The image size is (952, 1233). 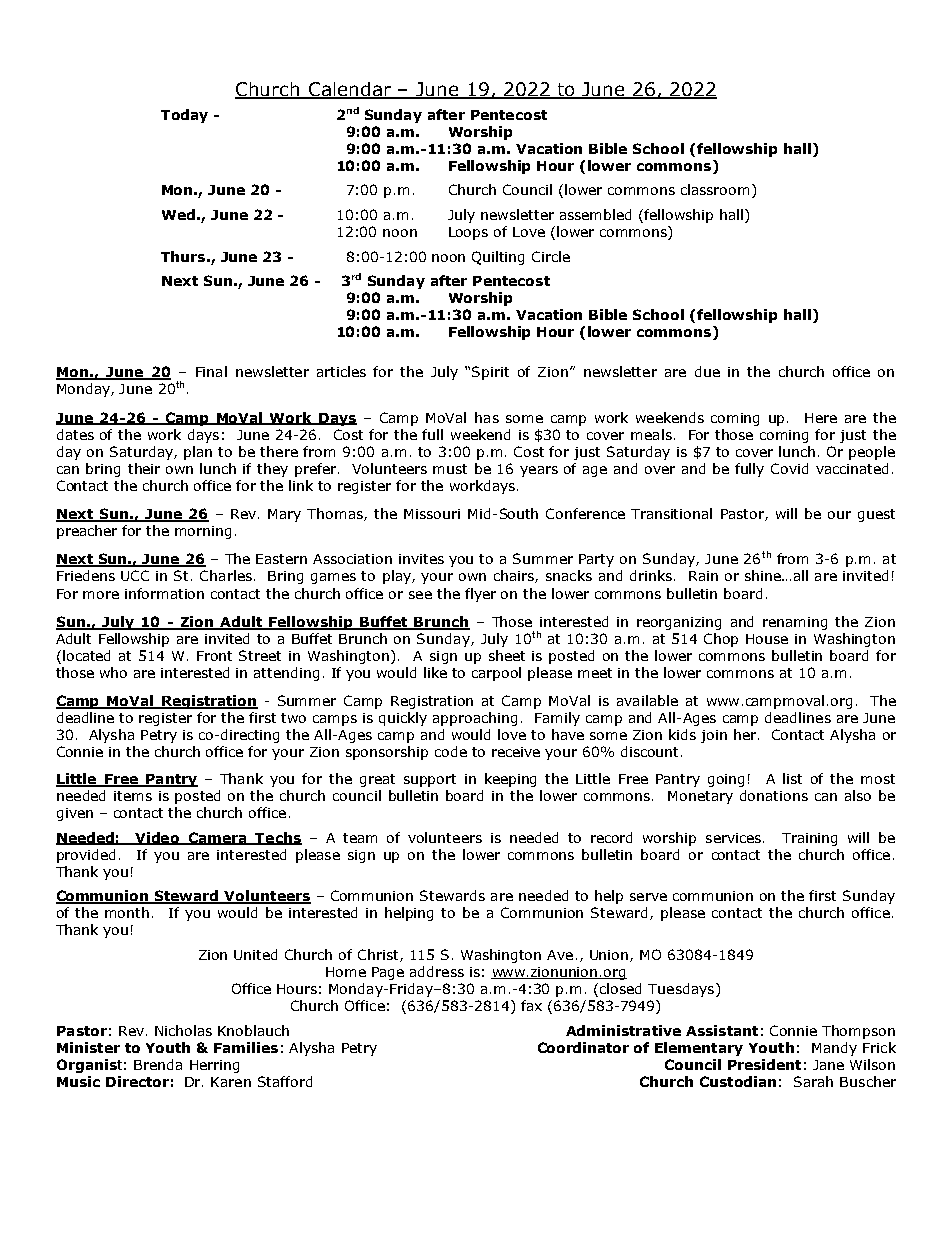 I want to click on classroom, so click(x=715, y=189).
